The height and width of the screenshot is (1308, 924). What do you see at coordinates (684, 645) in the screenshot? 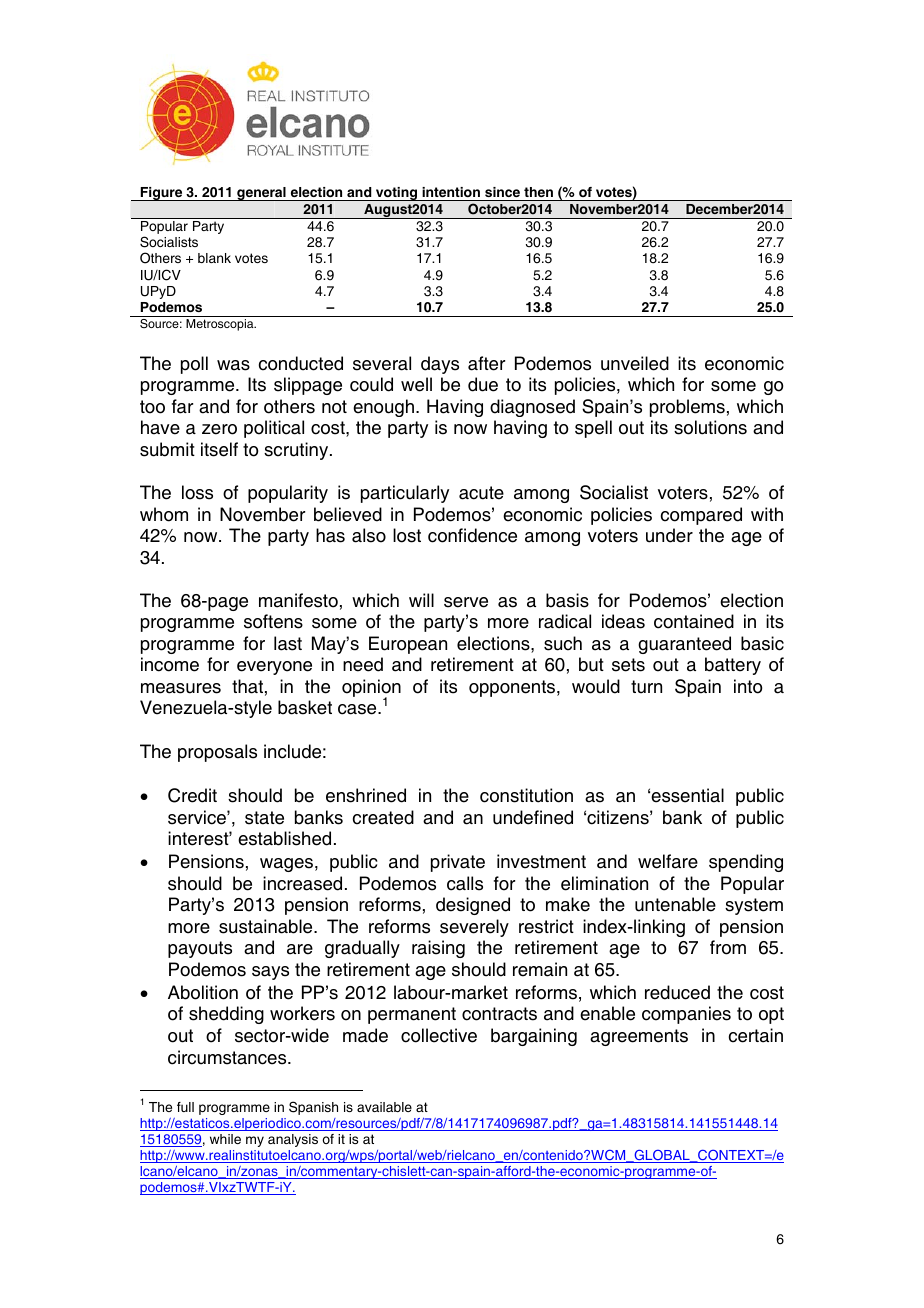
I see `guaranteed` at bounding box center [684, 645].
